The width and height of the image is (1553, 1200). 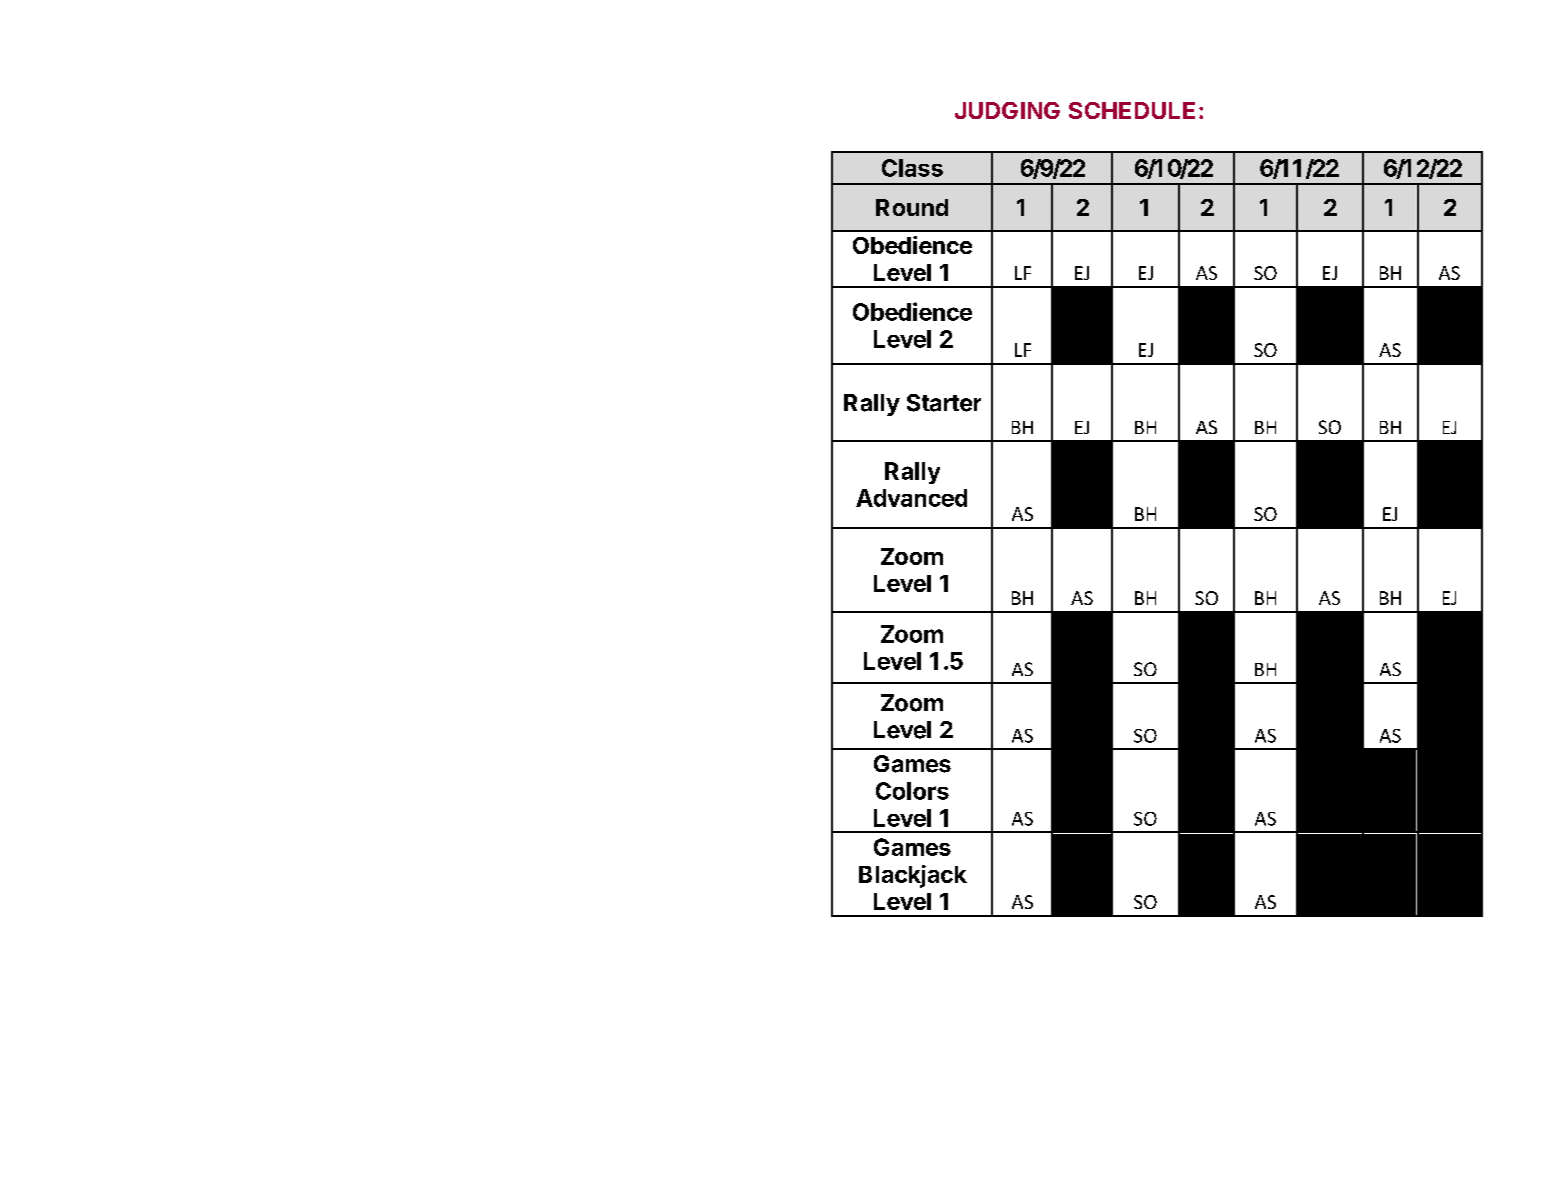 I want to click on Round, so click(x=912, y=207).
